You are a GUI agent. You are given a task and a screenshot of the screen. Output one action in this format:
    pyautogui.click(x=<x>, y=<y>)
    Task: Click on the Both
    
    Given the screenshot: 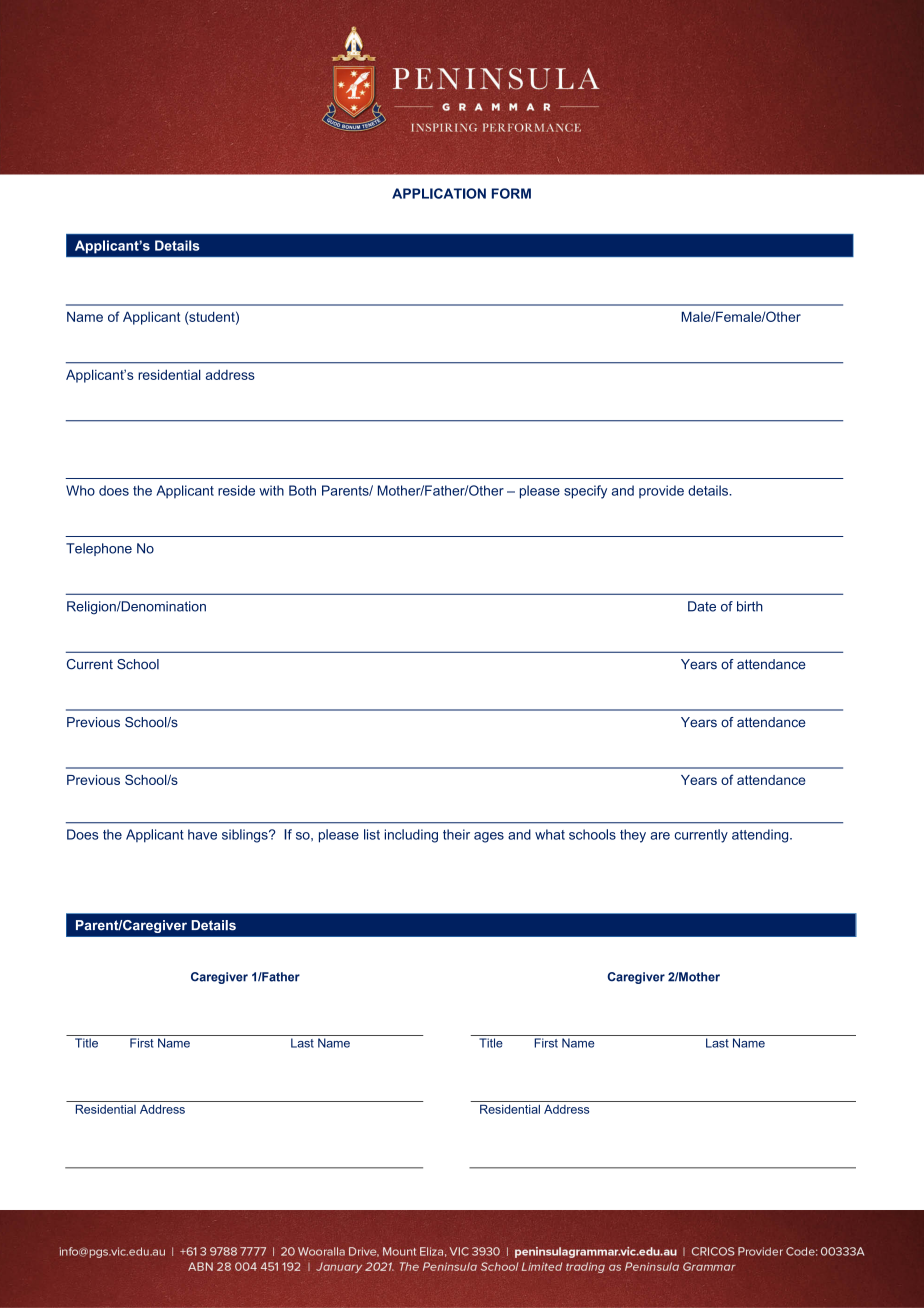 What is the action you would take?
    pyautogui.click(x=302, y=490)
